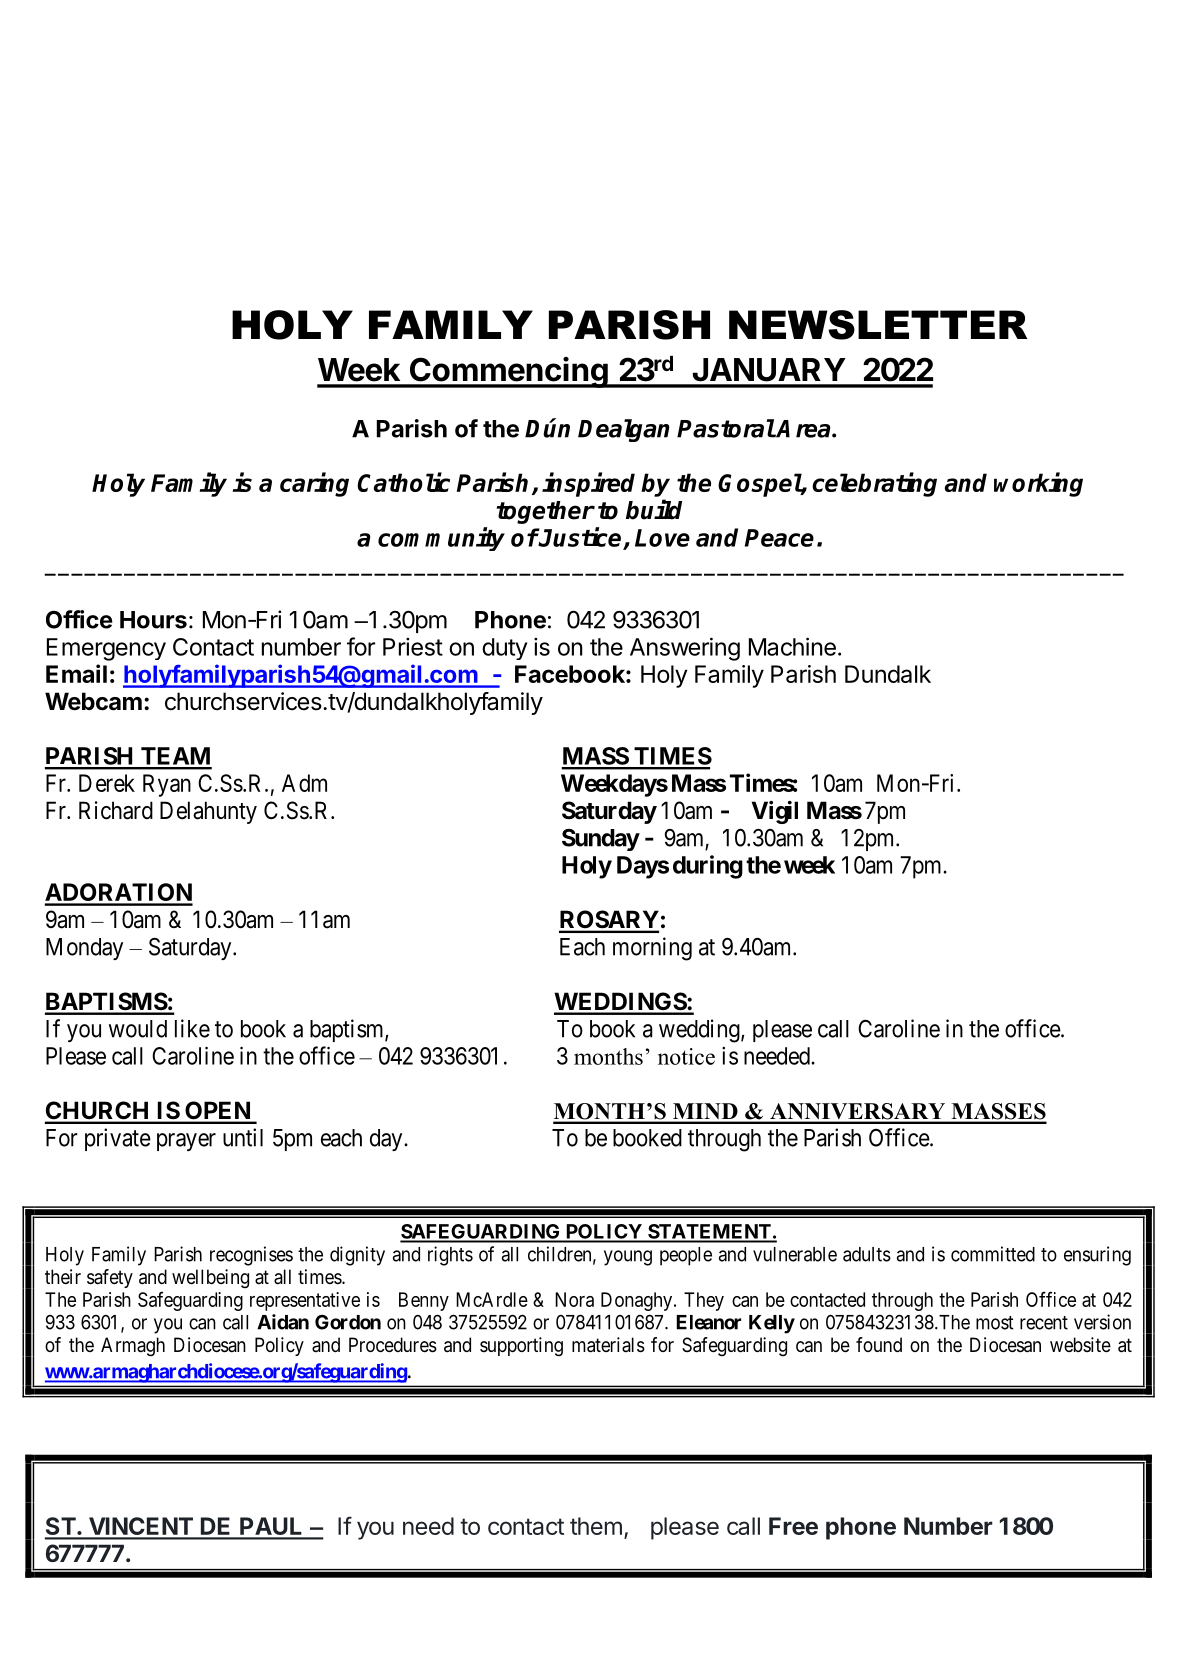 This document has width=1177, height=1664. Describe the element at coordinates (283, 1322) in the document. I see `Aidan` at that location.
